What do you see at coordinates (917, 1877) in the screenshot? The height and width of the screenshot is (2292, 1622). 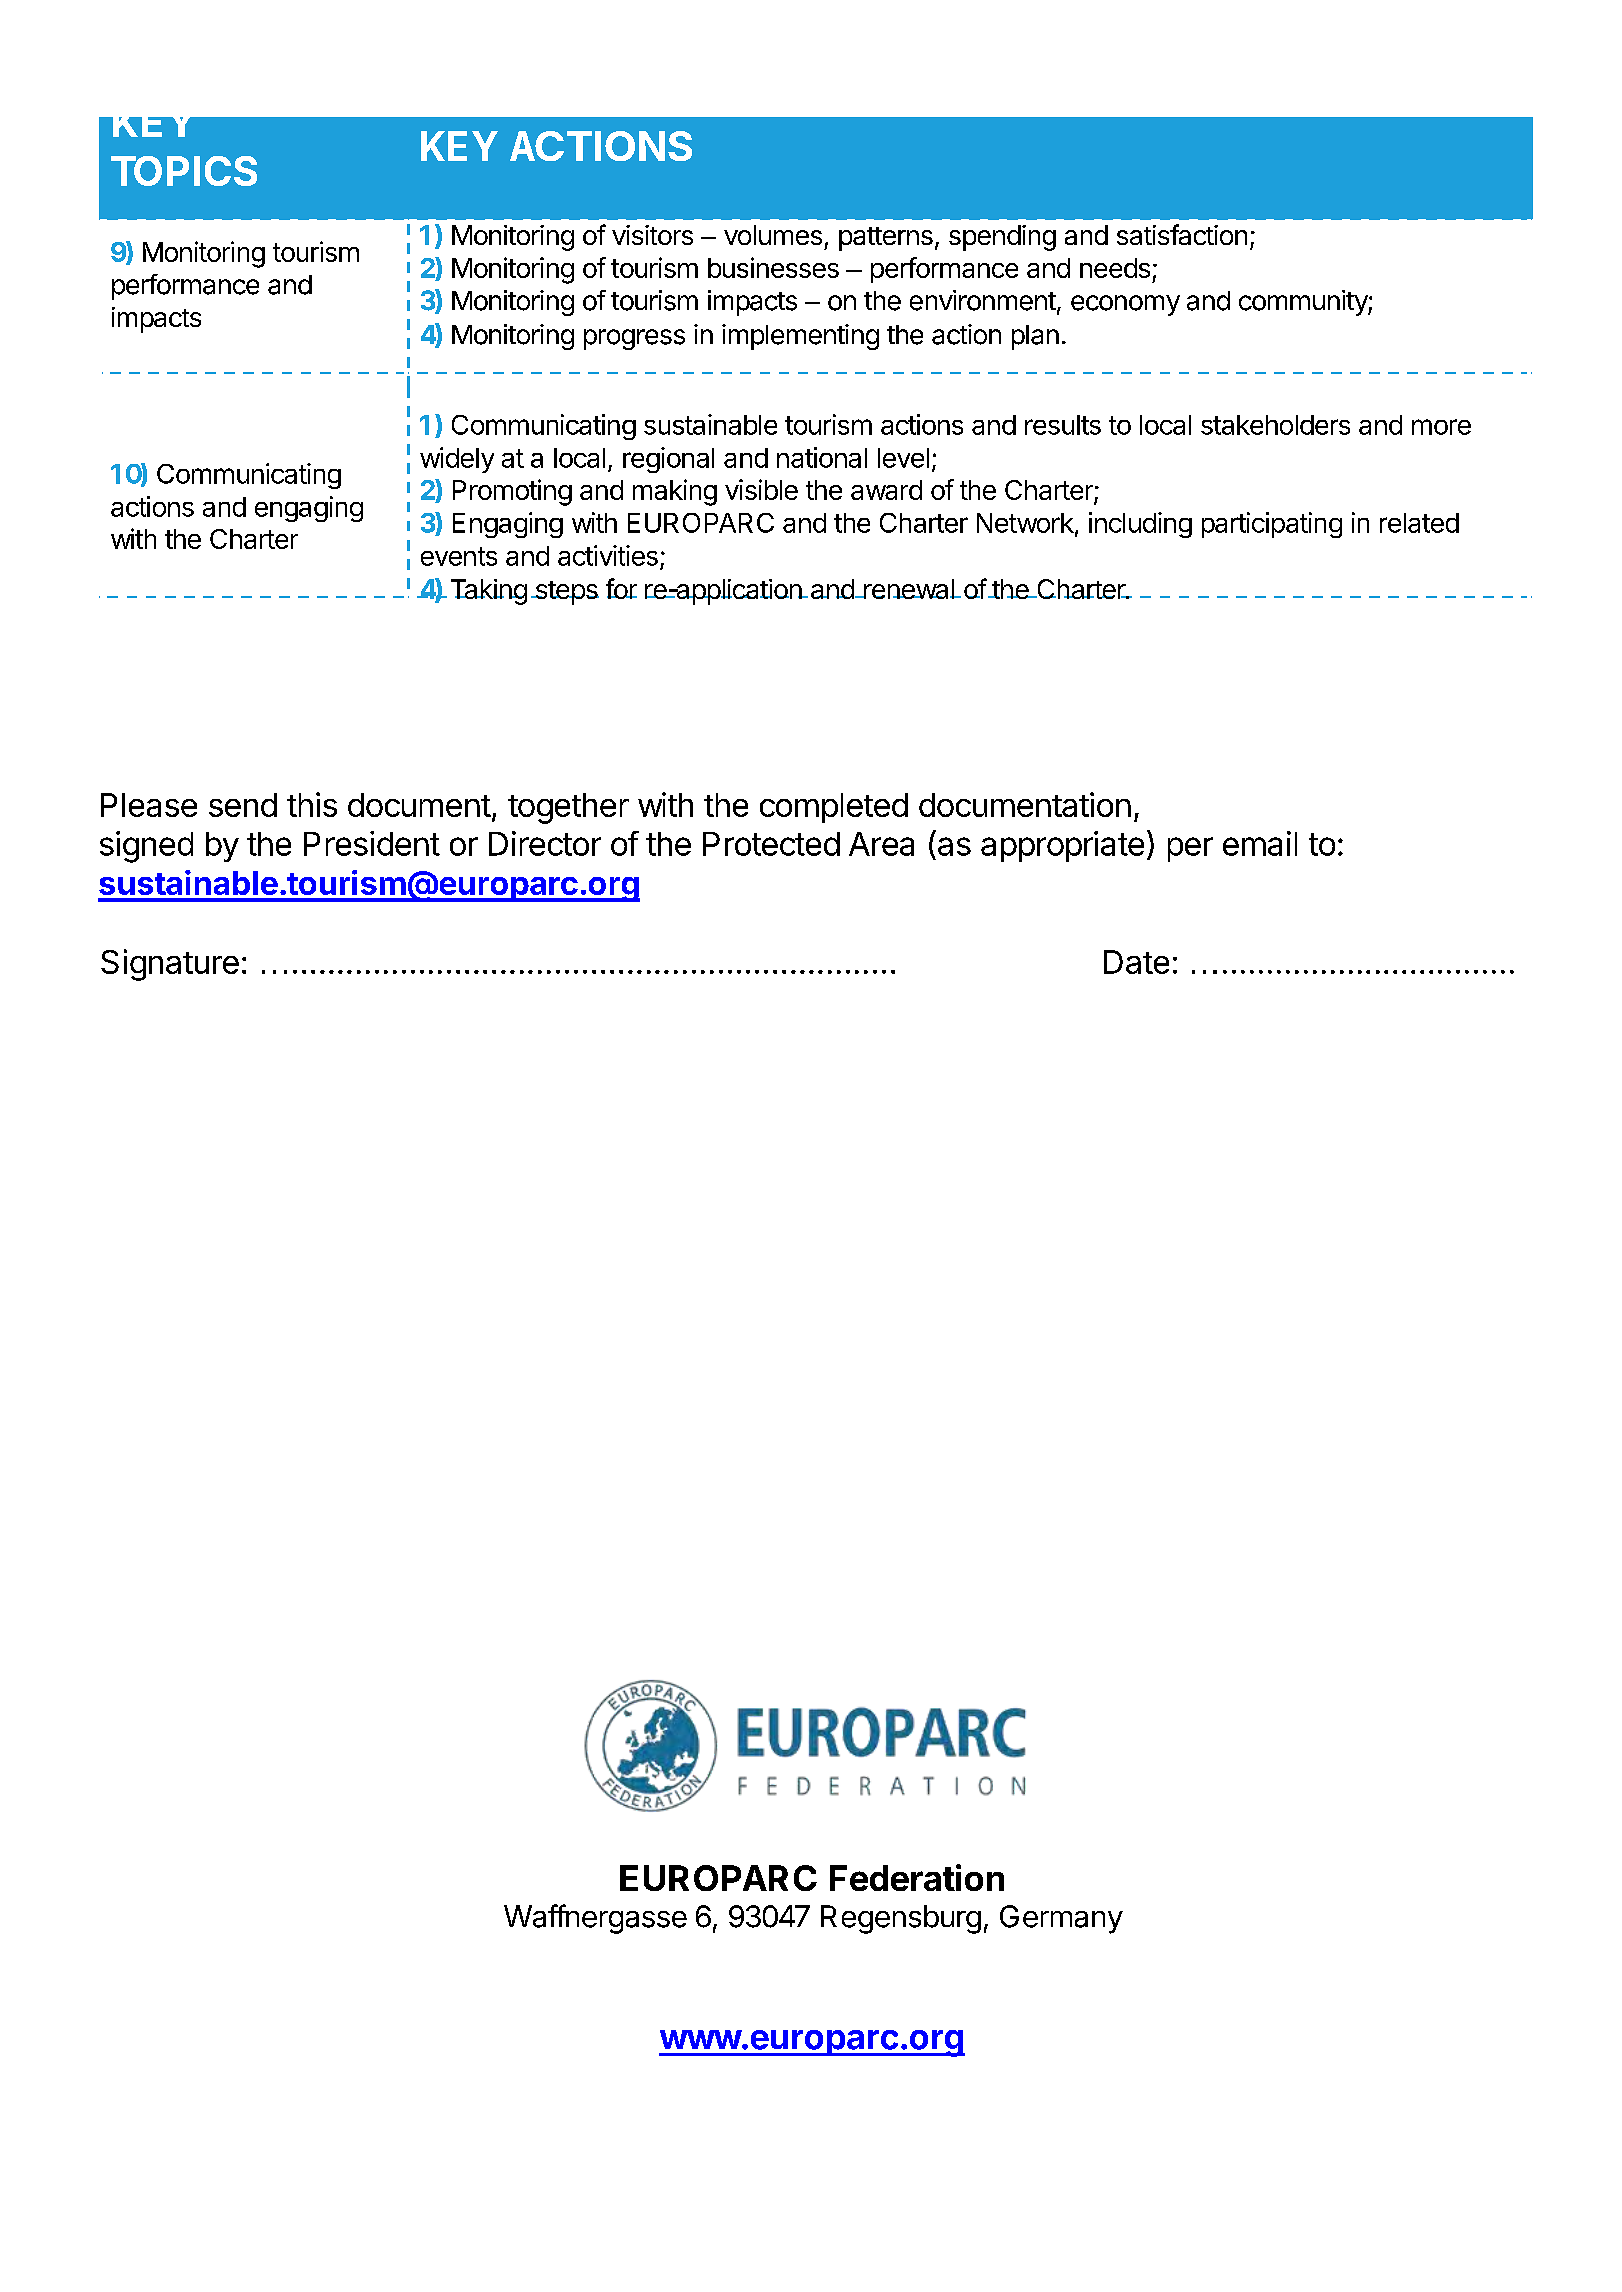 I see `Federation` at bounding box center [917, 1877].
